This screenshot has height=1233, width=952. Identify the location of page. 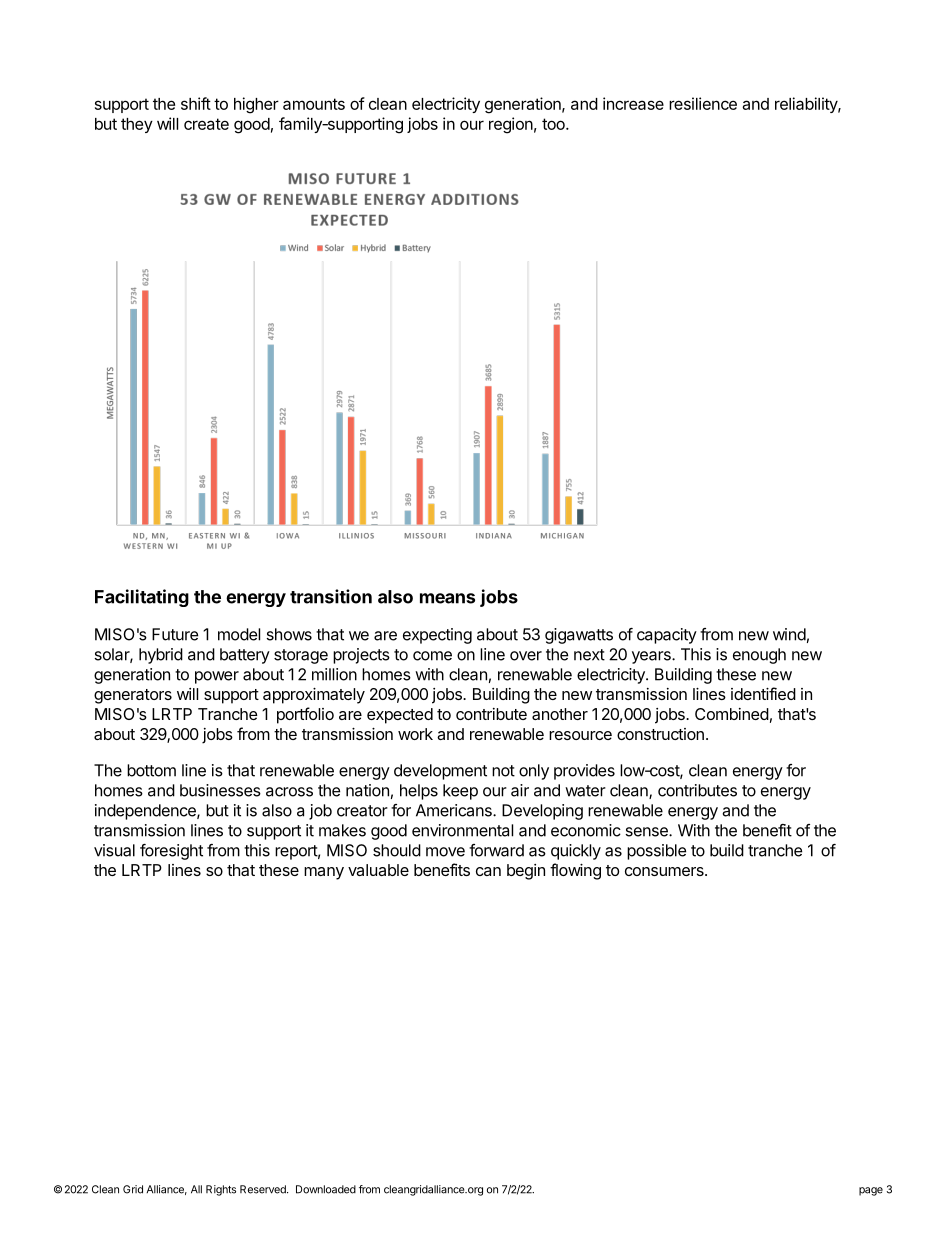
(871, 1191).
